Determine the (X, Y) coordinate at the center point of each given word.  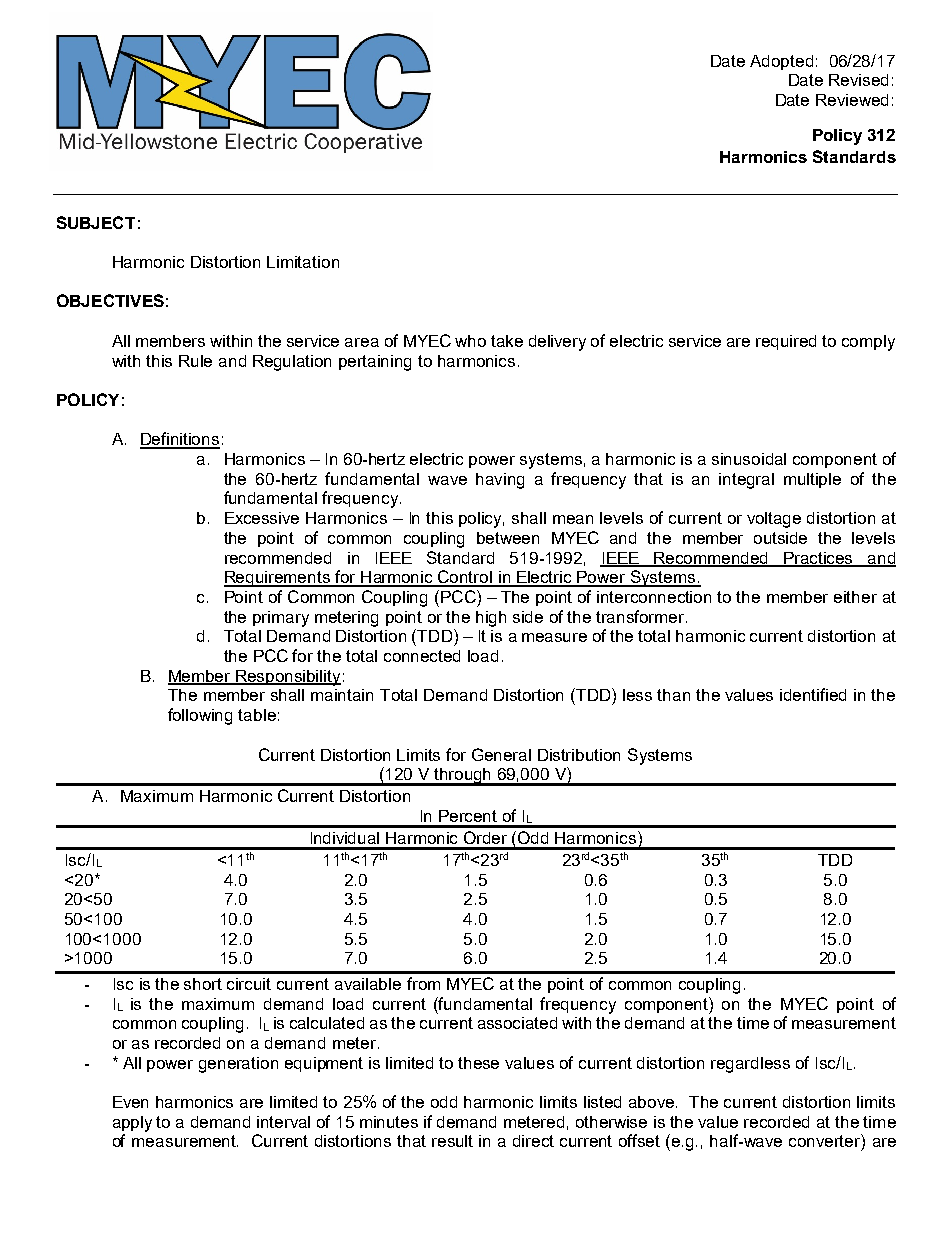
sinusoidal (749, 459)
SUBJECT (96, 222)
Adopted (781, 62)
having (500, 481)
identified (813, 694)
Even (130, 1102)
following (200, 716)
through (463, 777)
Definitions (180, 440)
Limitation (303, 262)
